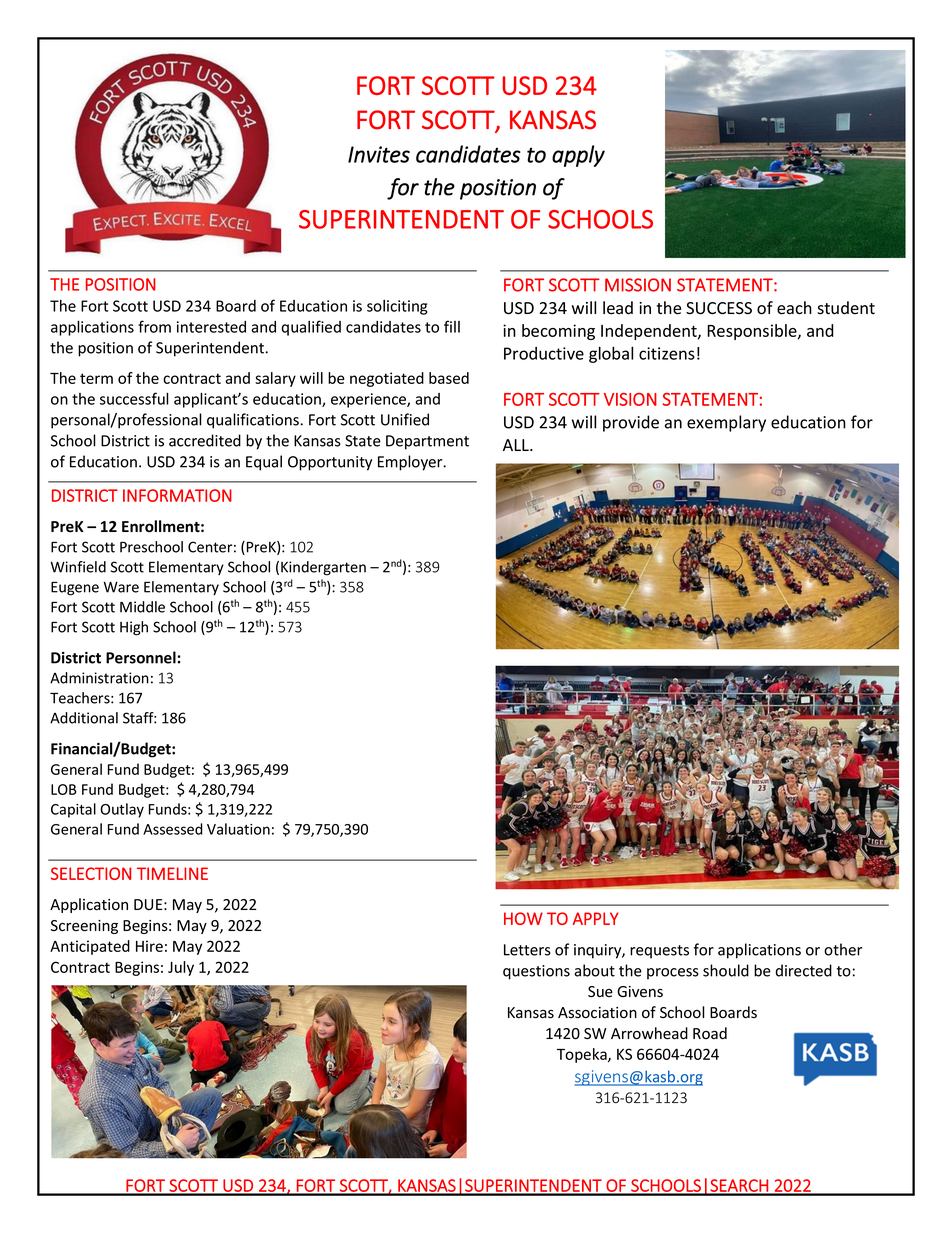 The image size is (952, 1233). Describe the element at coordinates (449, 378) in the screenshot. I see `based` at that location.
